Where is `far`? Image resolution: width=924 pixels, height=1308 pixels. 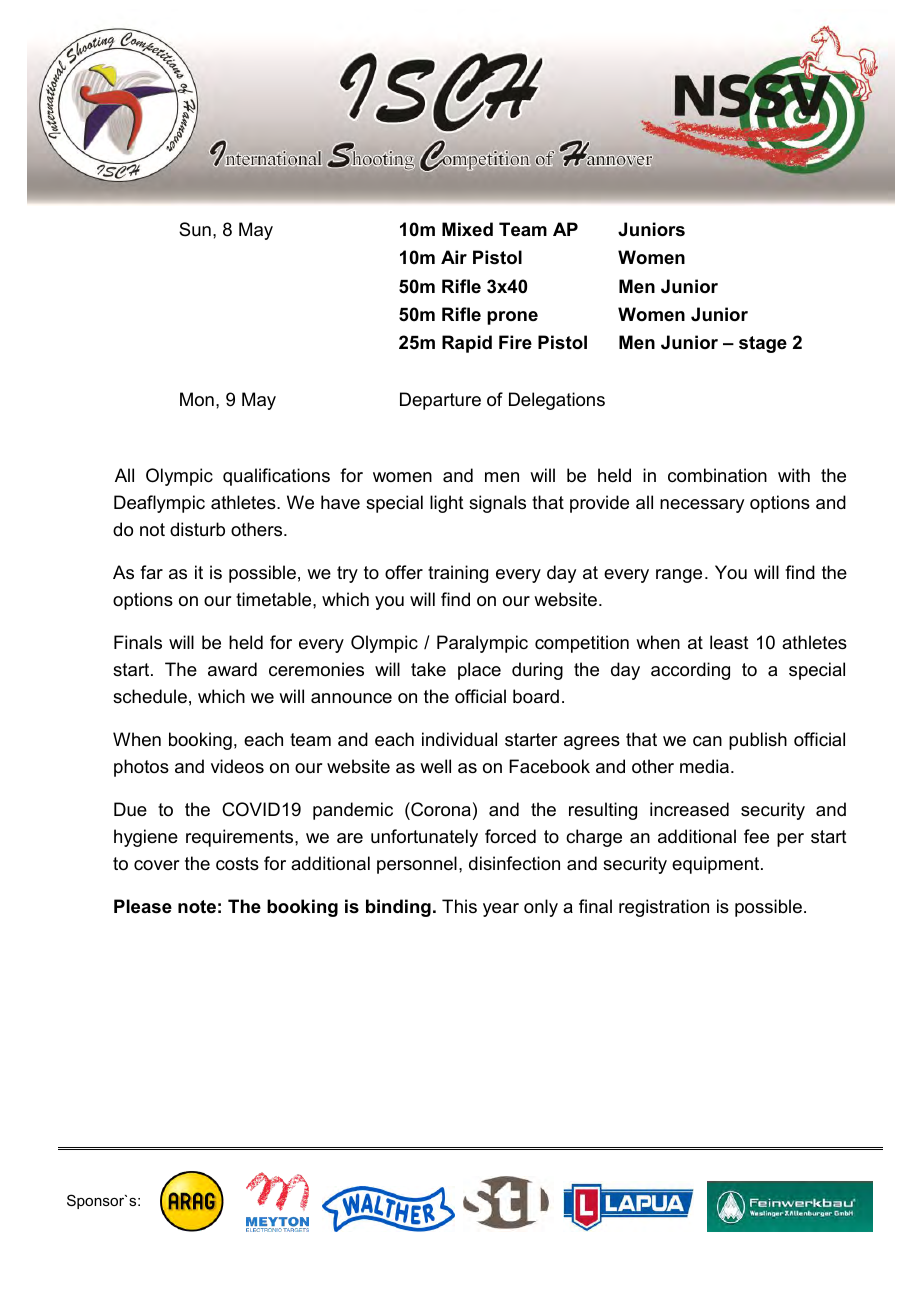 far is located at coordinates (151, 572).
